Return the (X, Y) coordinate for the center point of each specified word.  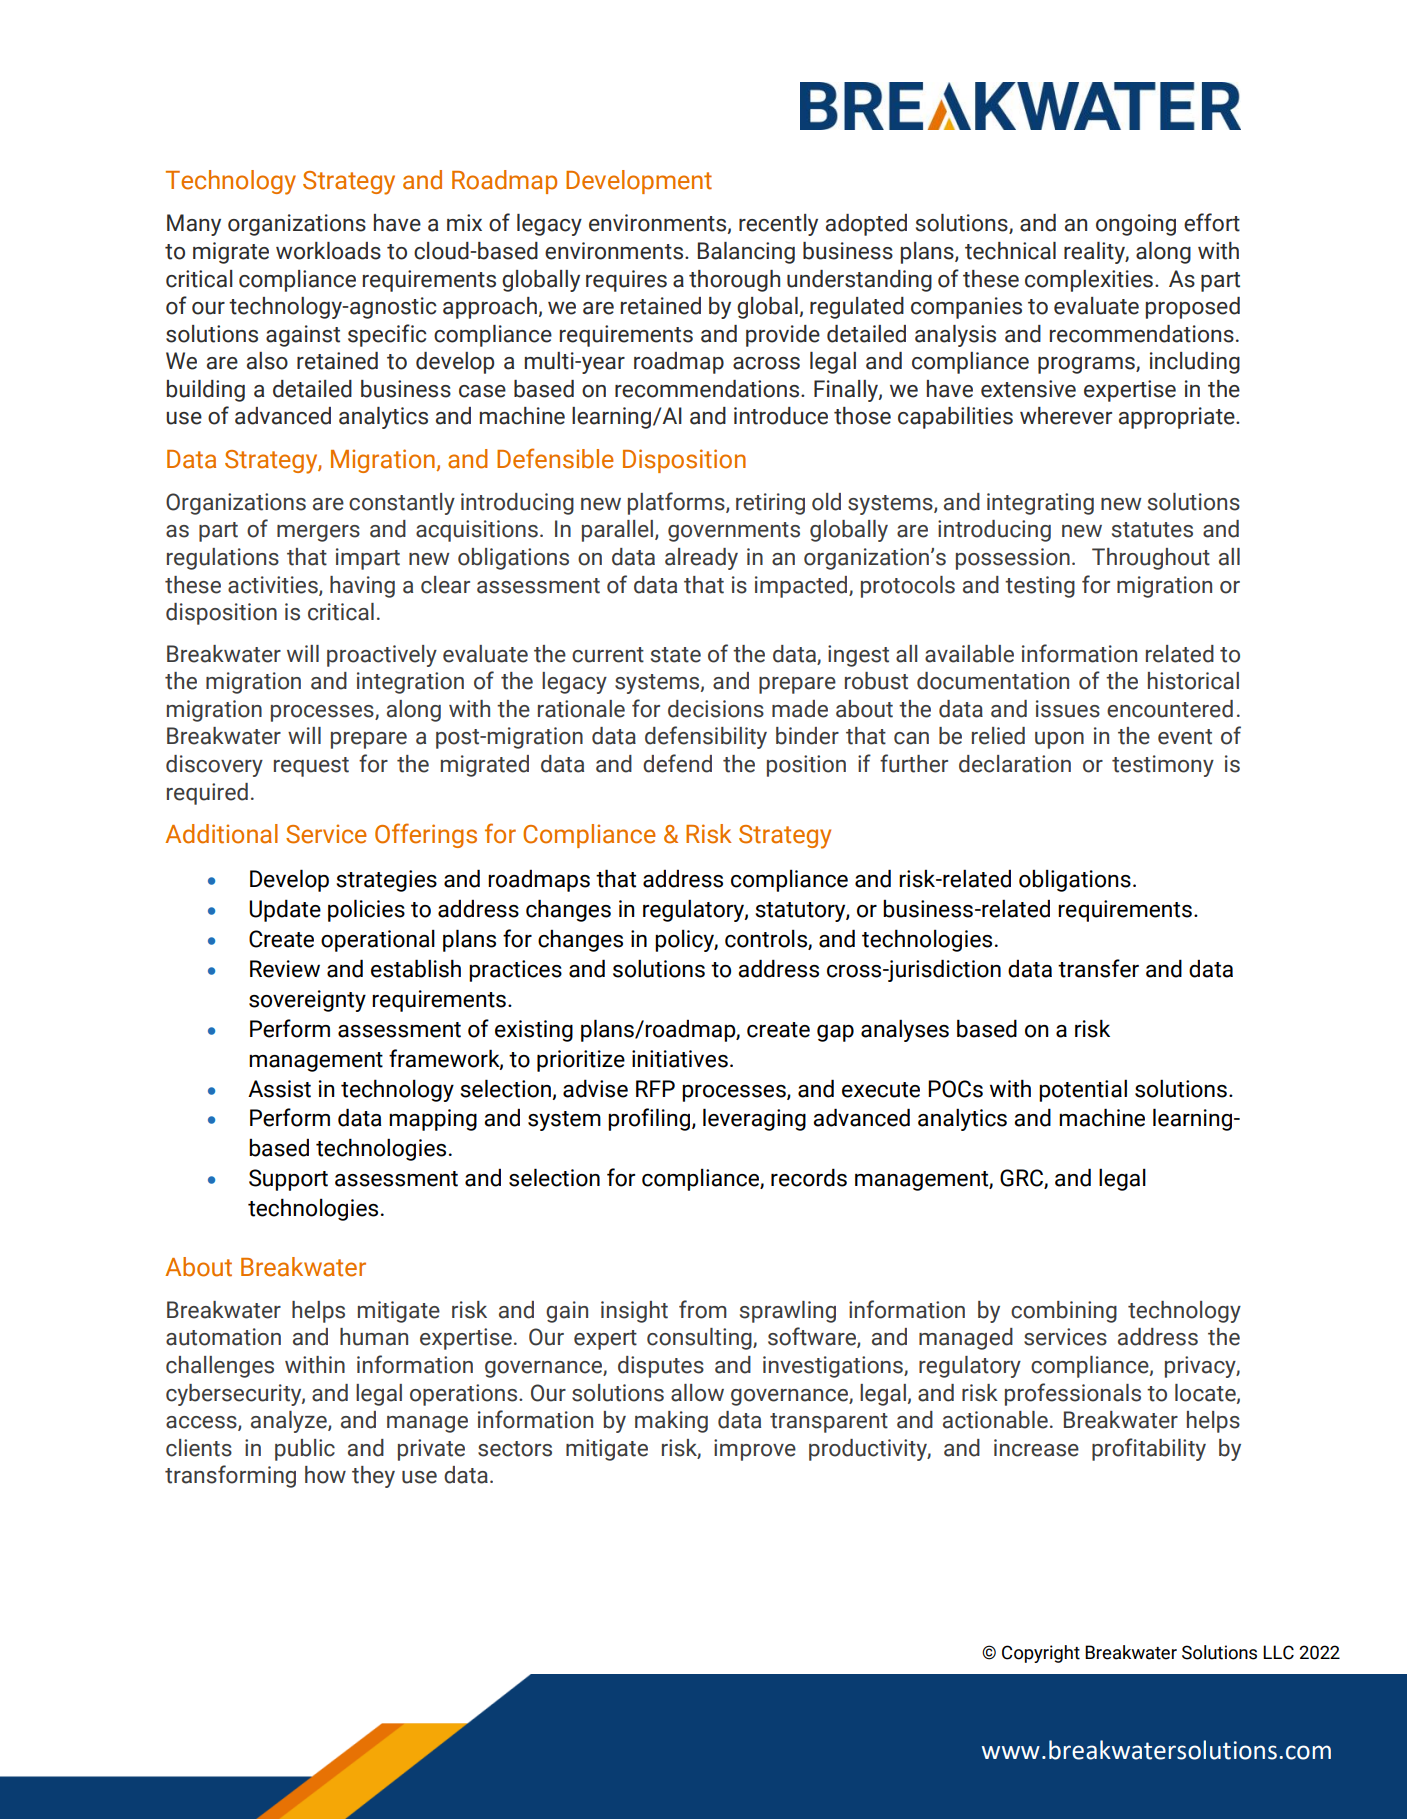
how (325, 1475)
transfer (1098, 968)
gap (835, 1033)
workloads (328, 251)
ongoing (1136, 225)
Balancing (746, 253)
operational (378, 940)
